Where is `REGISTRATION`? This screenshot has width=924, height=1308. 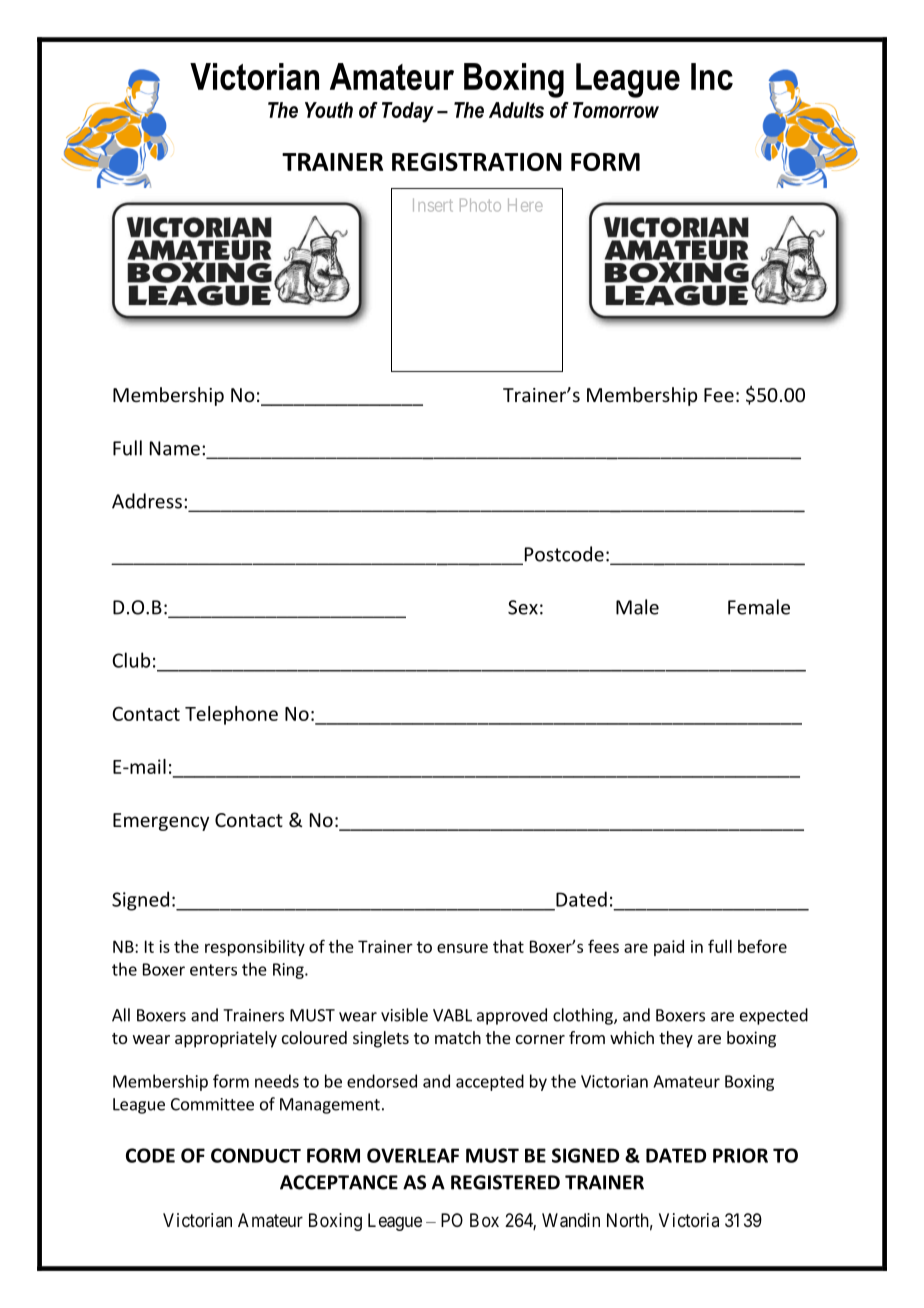 REGISTRATION is located at coordinates (477, 161).
